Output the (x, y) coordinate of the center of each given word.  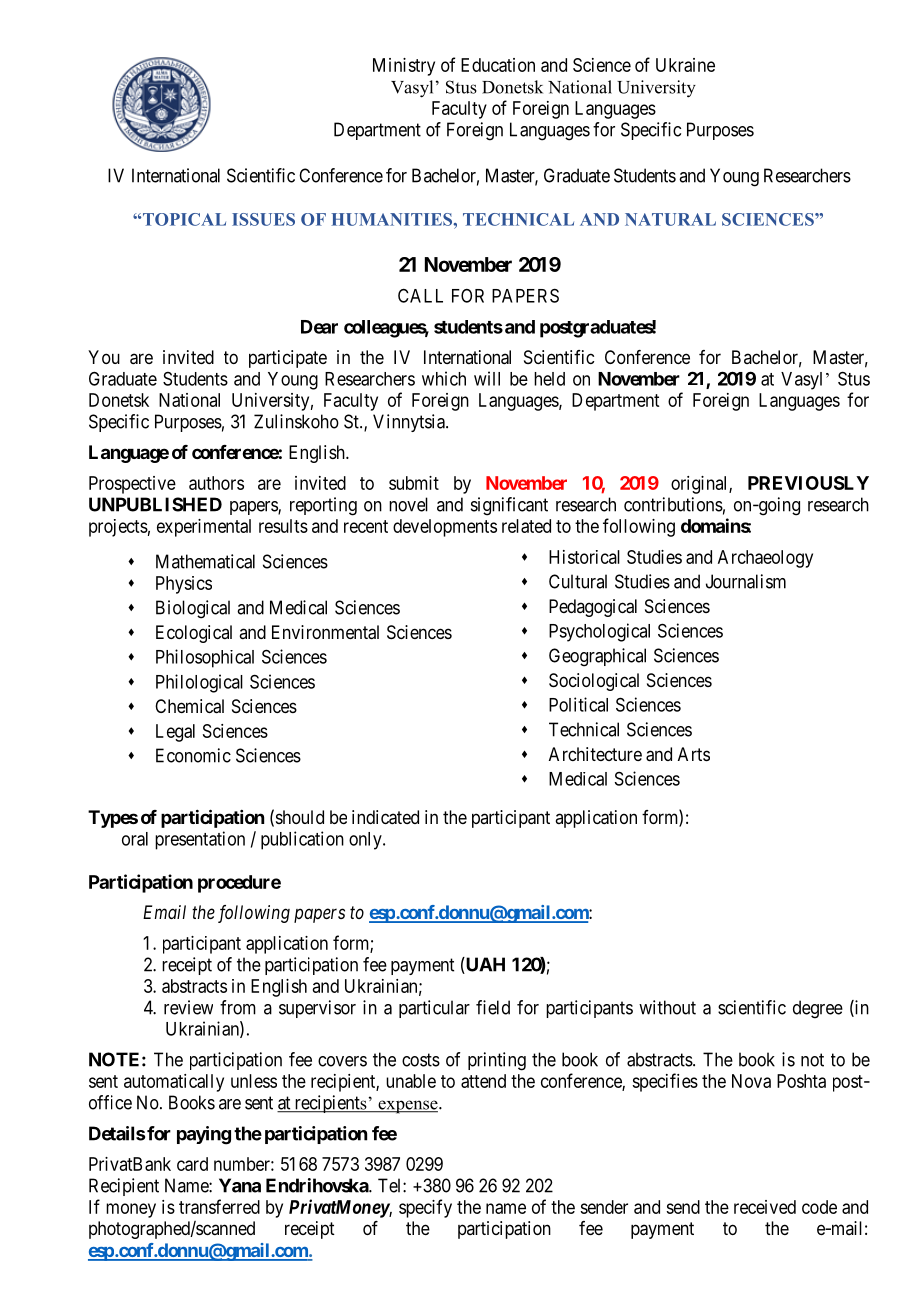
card (192, 1164)
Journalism (746, 581)
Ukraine (685, 65)
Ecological (194, 634)
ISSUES (263, 219)
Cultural (578, 581)
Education (498, 65)
